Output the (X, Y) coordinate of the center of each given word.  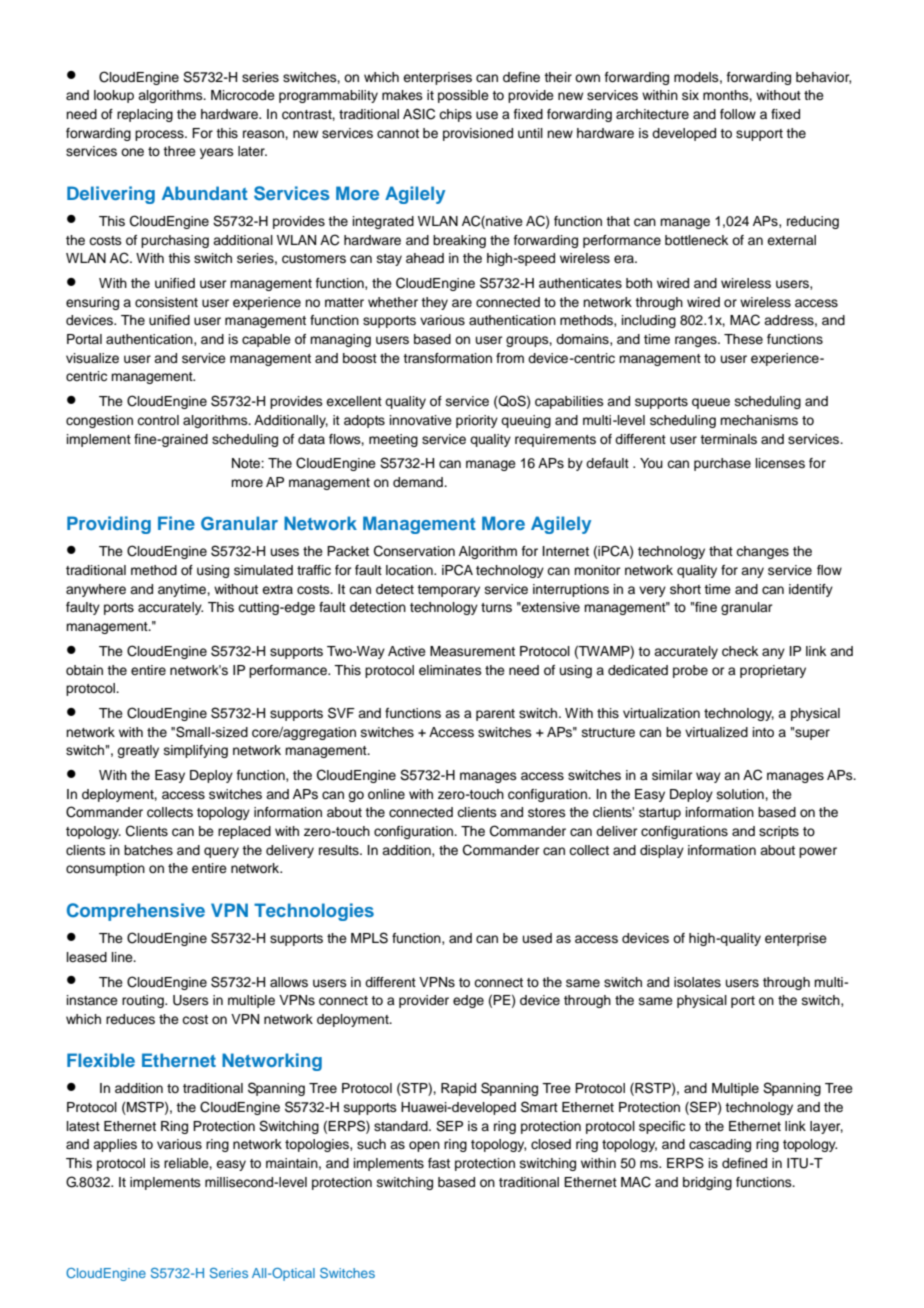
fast (439, 1163)
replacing (145, 115)
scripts (779, 832)
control (158, 420)
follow (738, 114)
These (743, 339)
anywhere (96, 590)
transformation (447, 358)
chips (455, 115)
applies (115, 1145)
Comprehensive (136, 912)
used (537, 938)
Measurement (472, 651)
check (740, 651)
